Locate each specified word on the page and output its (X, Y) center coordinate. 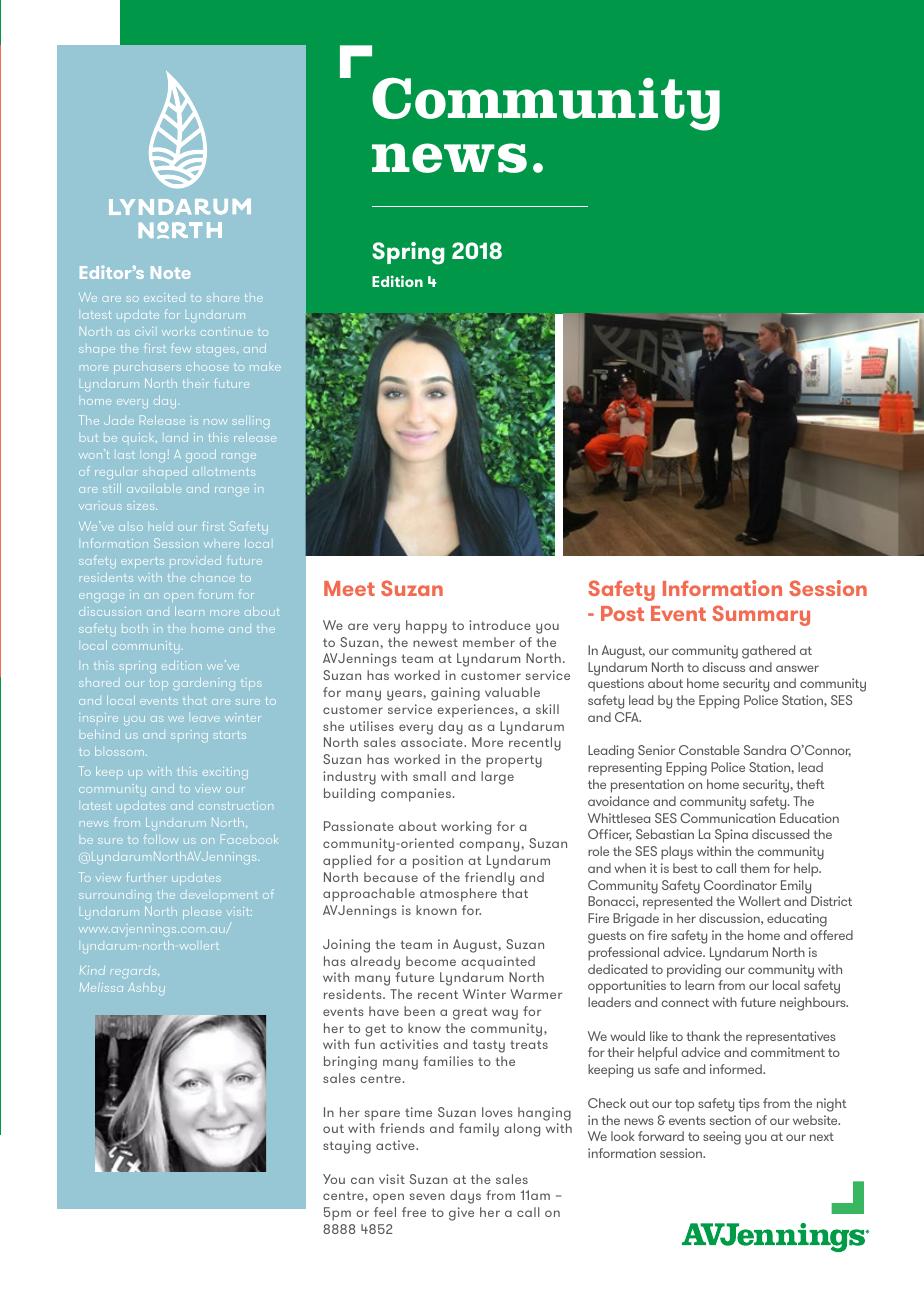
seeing (722, 1138)
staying (347, 1147)
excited (164, 297)
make (265, 368)
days (465, 1197)
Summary (761, 615)
